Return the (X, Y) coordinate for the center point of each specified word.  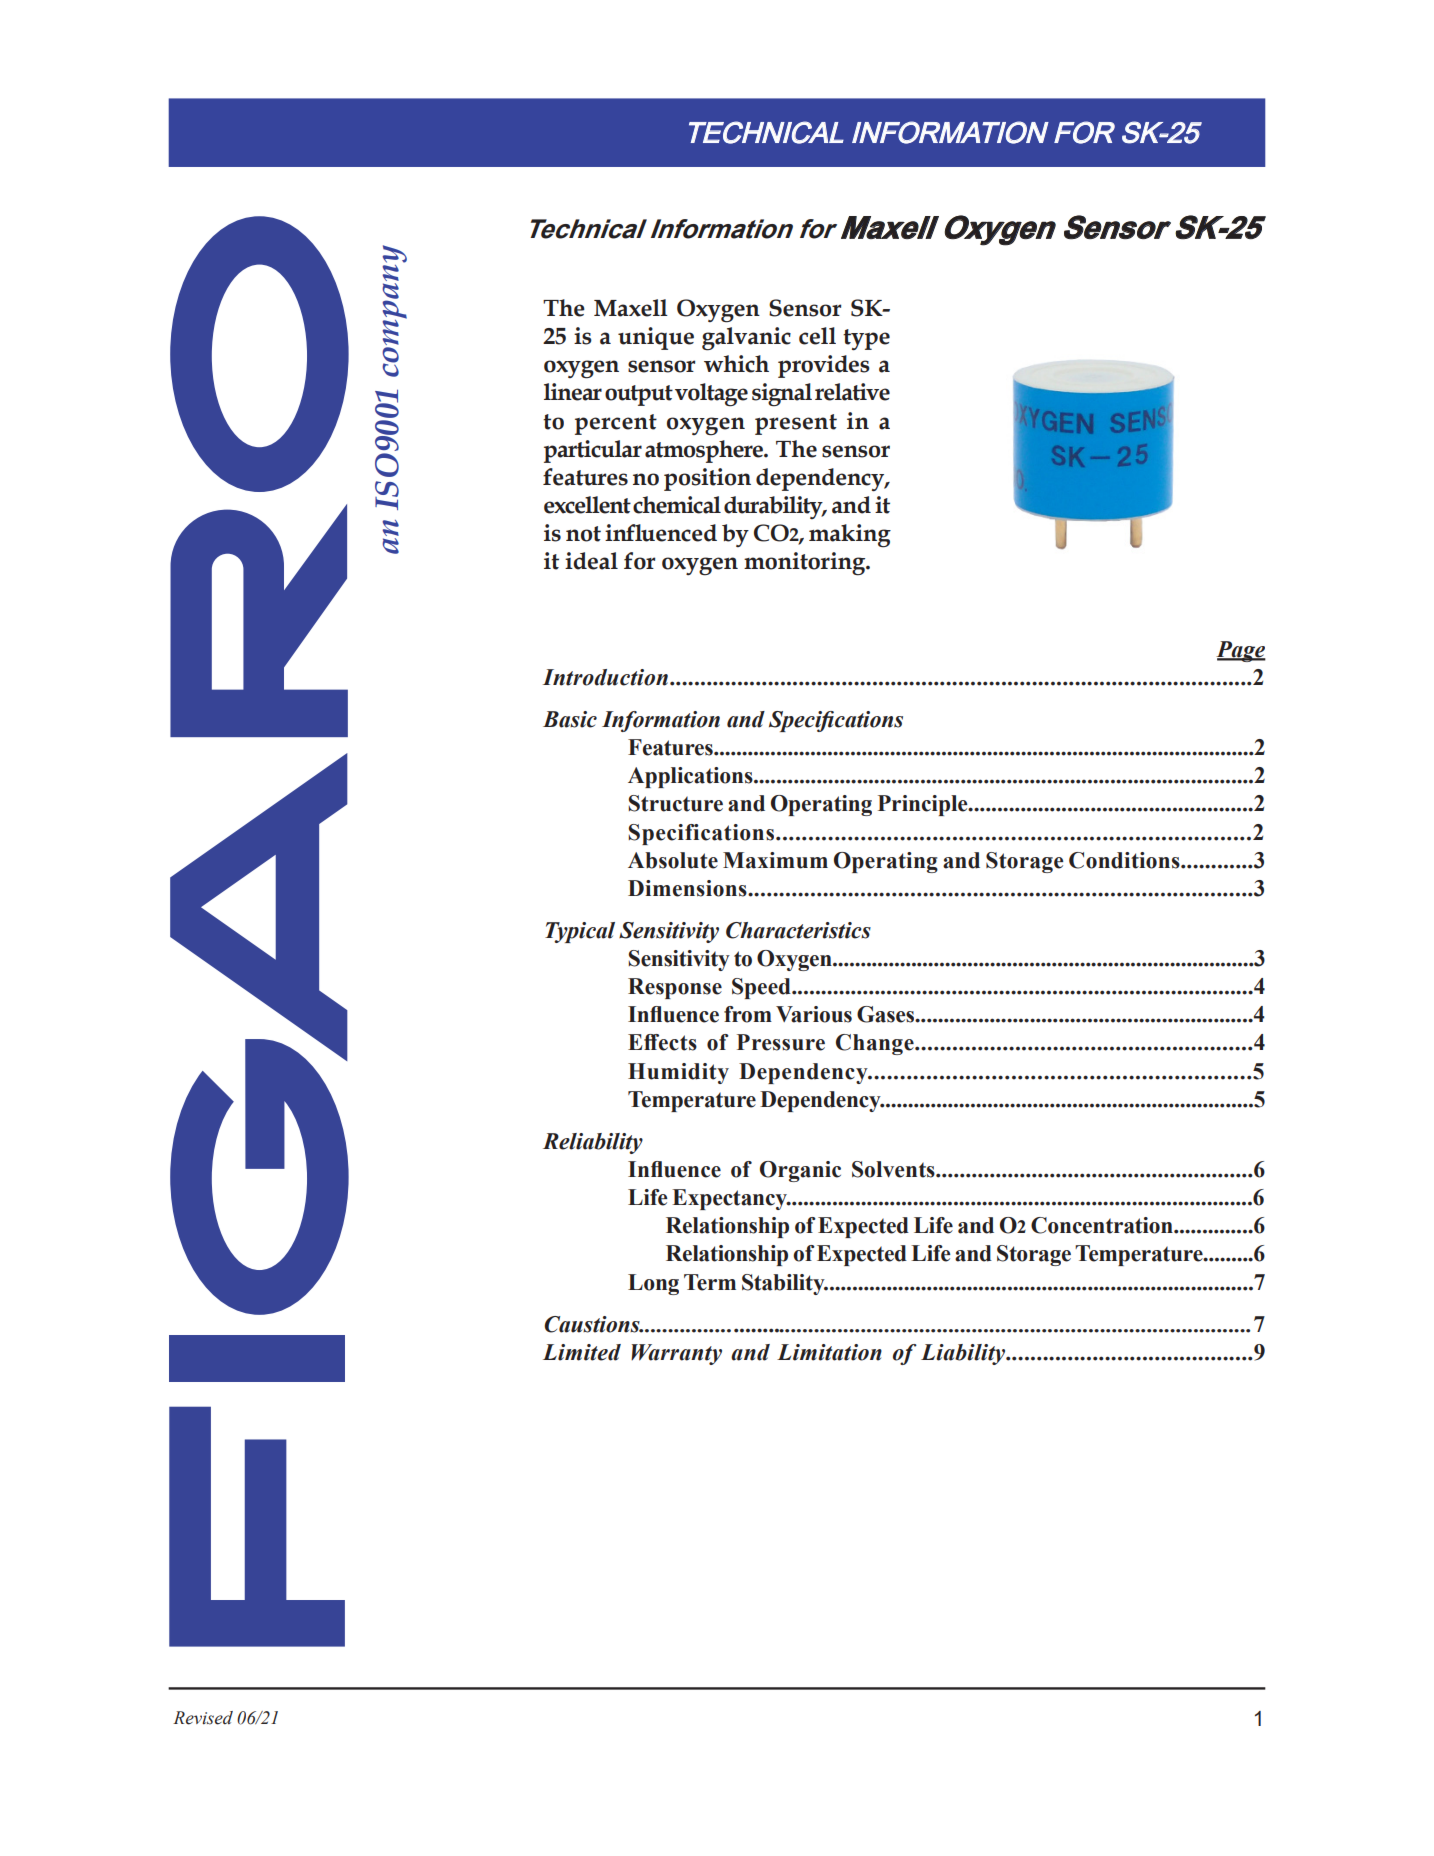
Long (653, 1284)
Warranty (676, 1354)
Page (1241, 651)
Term (710, 1282)
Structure (675, 803)
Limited (582, 1352)
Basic (570, 719)
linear (573, 392)
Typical (580, 932)
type (866, 340)
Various (814, 1014)
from (748, 1014)
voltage (711, 395)
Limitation (829, 1352)
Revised (203, 1718)
